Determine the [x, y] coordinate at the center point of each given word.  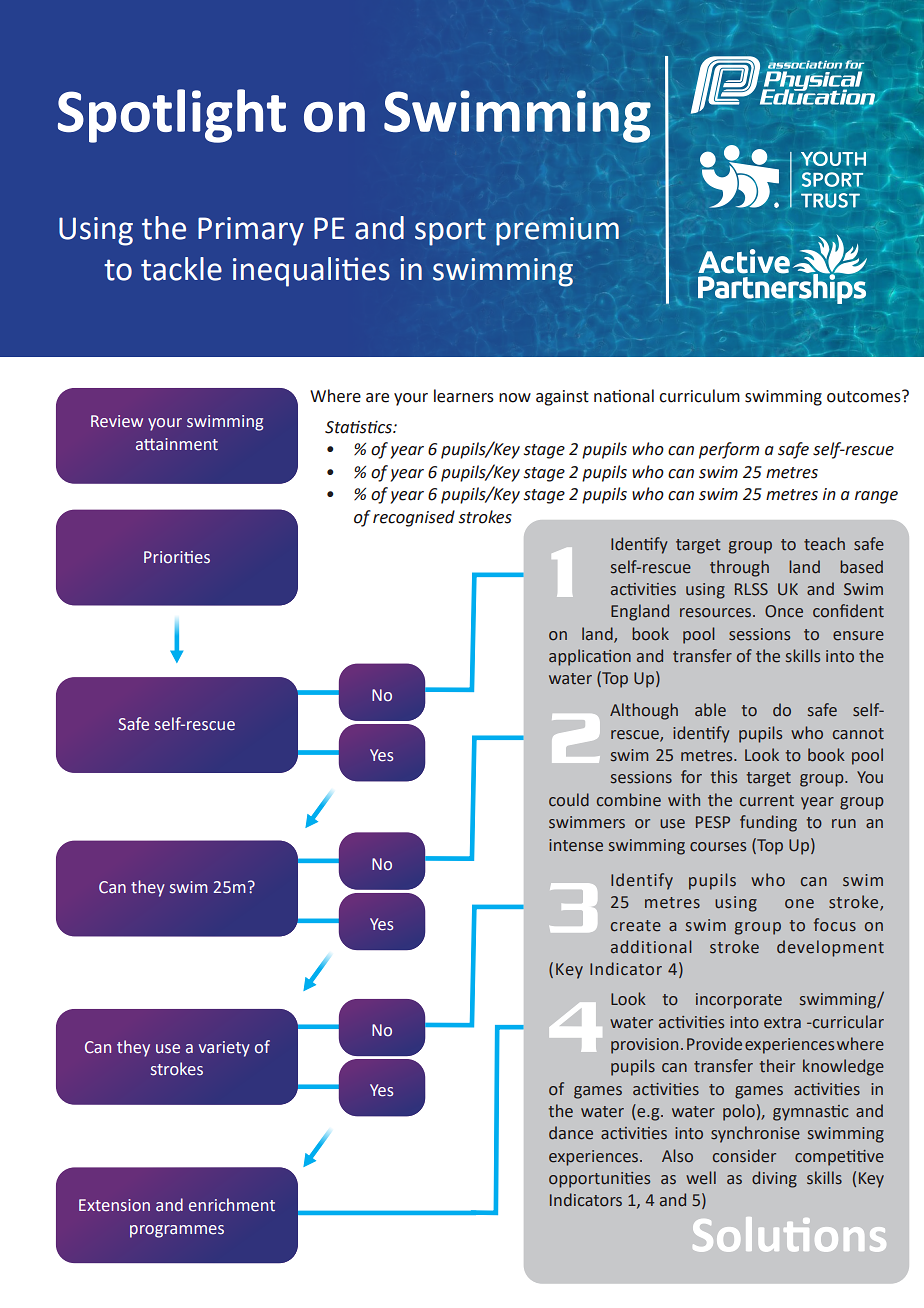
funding [768, 823]
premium [557, 231]
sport [450, 232]
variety [224, 1049]
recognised [414, 518]
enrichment [232, 1205]
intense [576, 845]
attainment [177, 444]
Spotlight [172, 116]
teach [824, 544]
